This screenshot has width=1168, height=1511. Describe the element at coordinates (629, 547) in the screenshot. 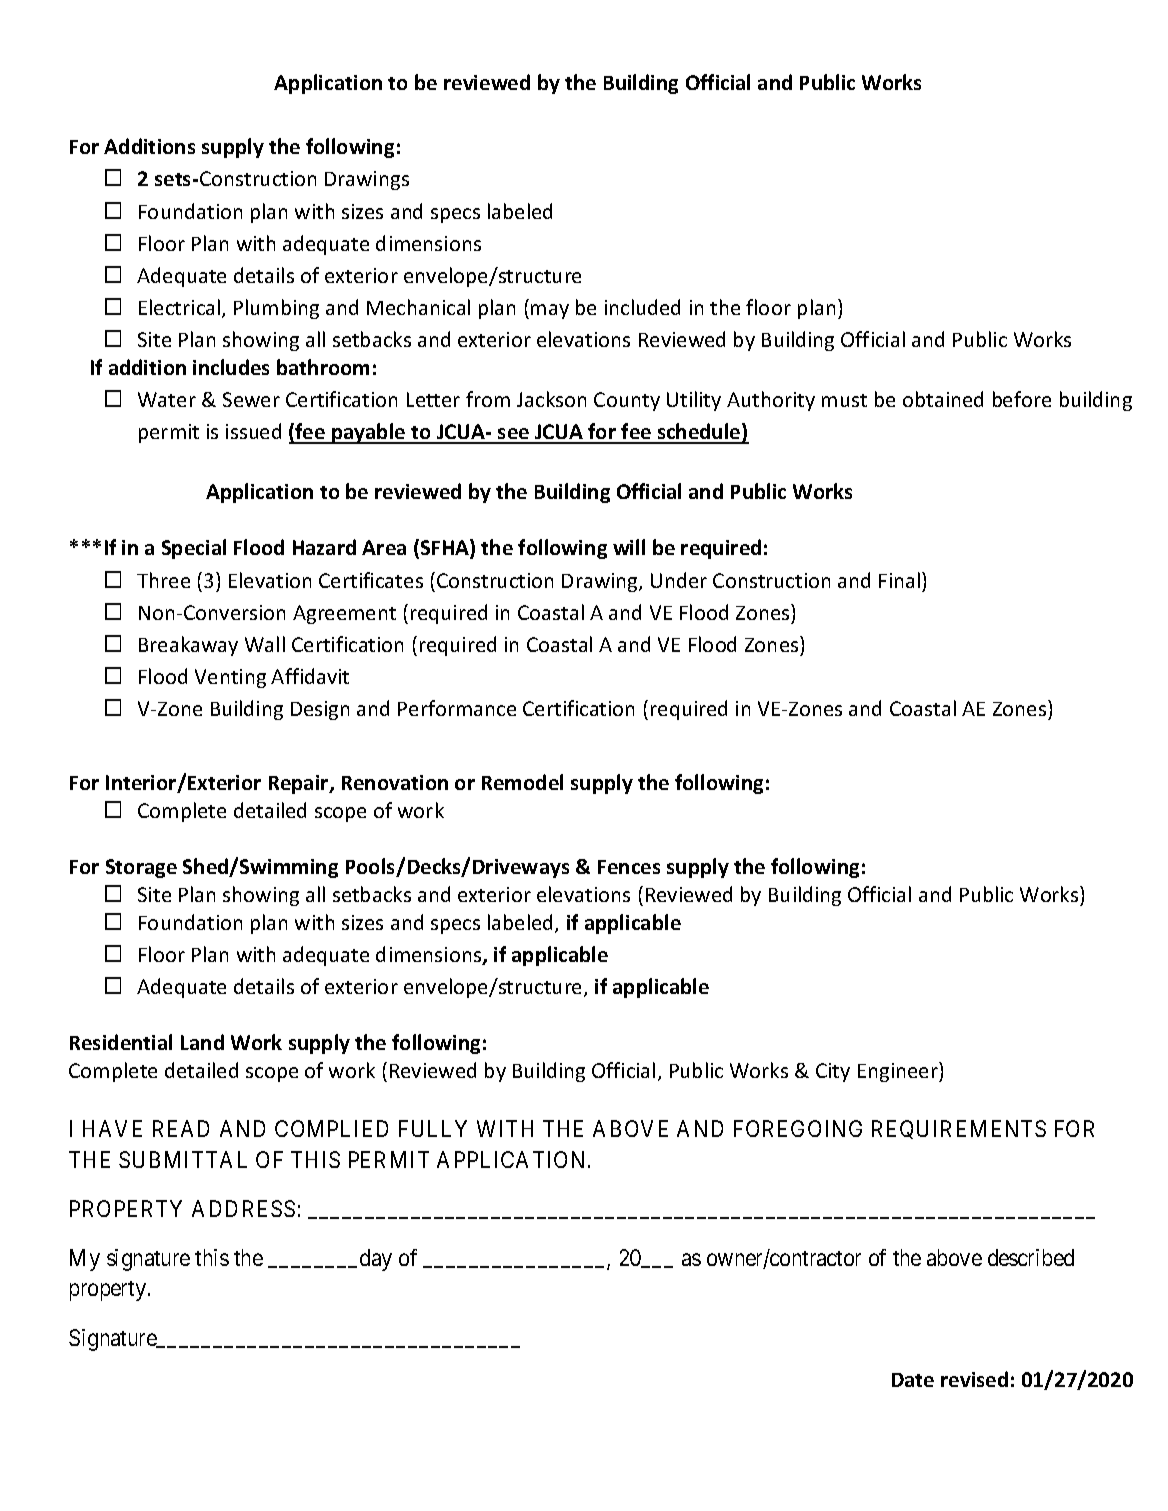

I see `will` at that location.
